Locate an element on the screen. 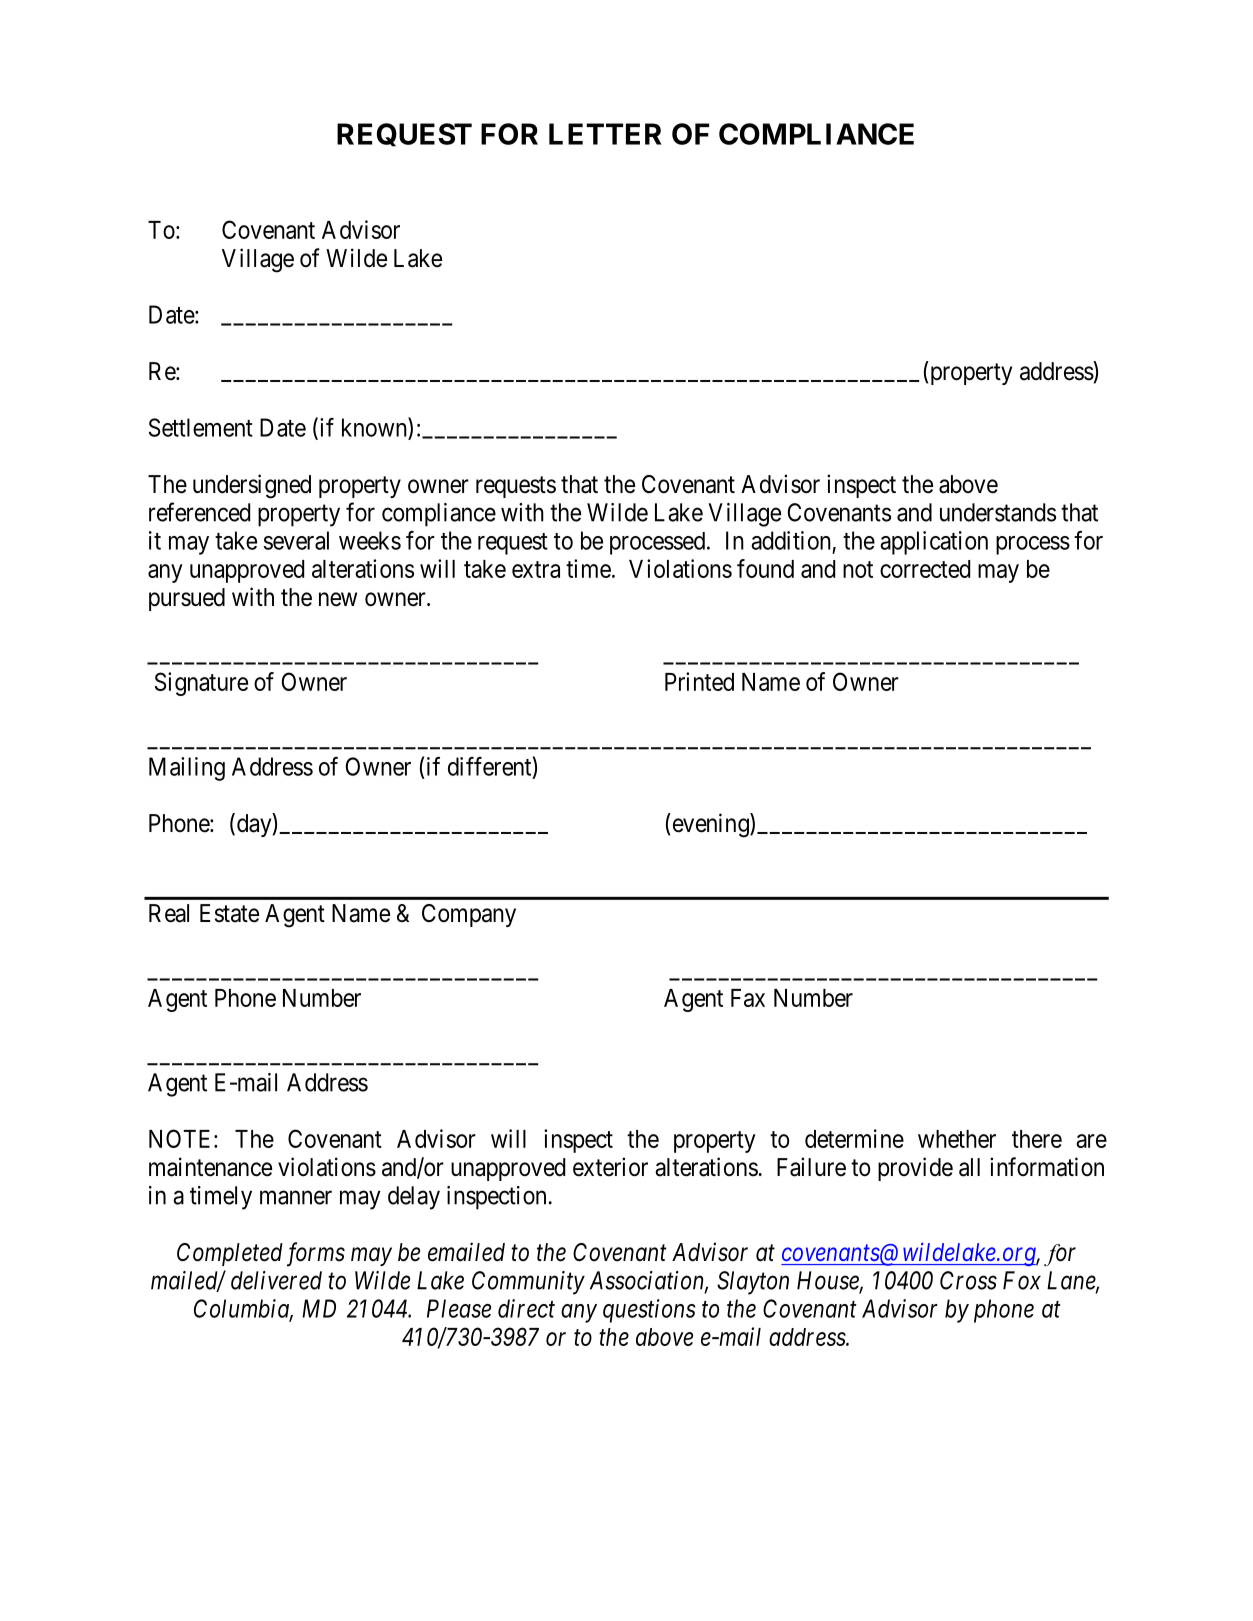 The image size is (1253, 1621). extra is located at coordinates (536, 569).
